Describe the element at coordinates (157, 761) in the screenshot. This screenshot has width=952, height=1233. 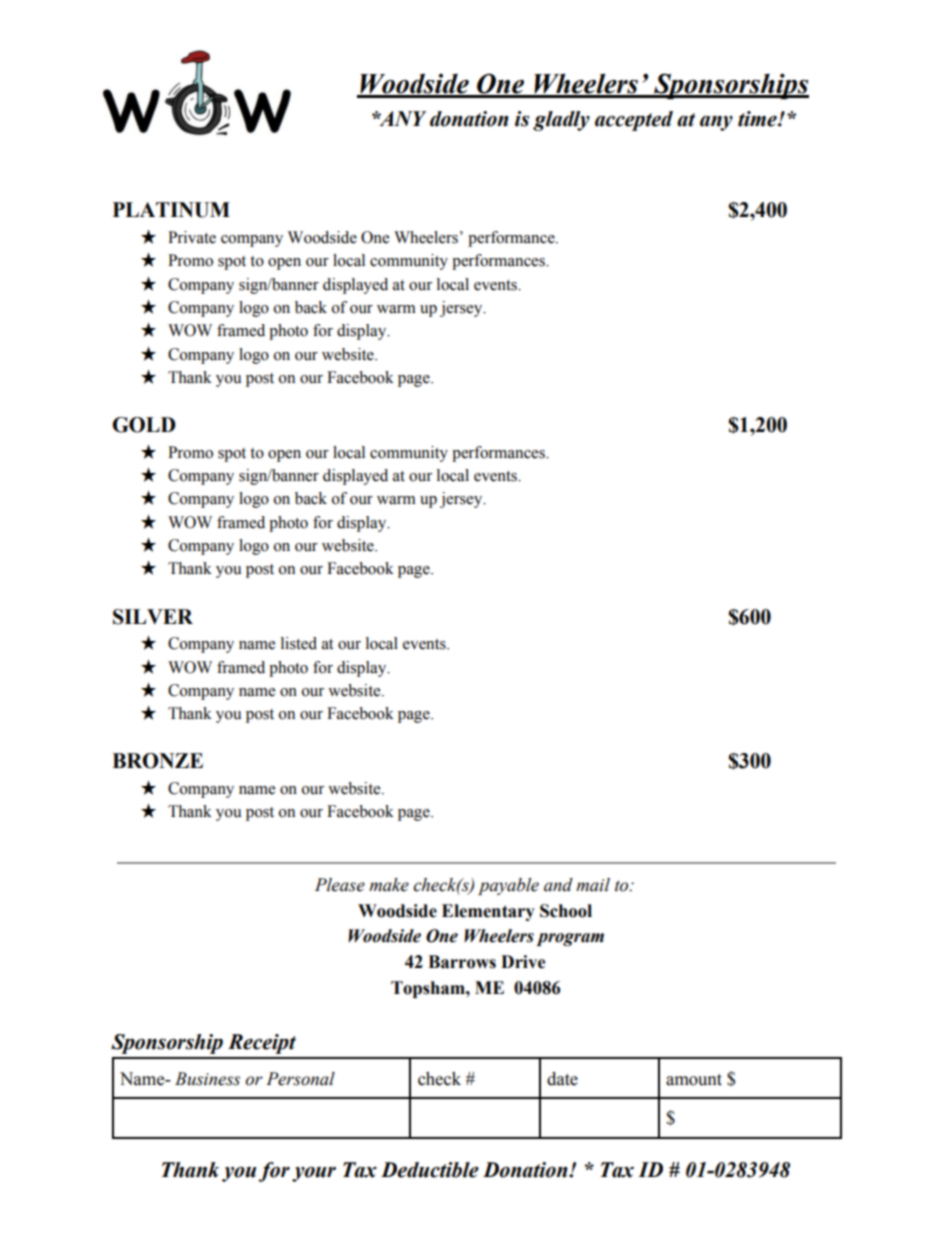
I see `BRONZE` at that location.
